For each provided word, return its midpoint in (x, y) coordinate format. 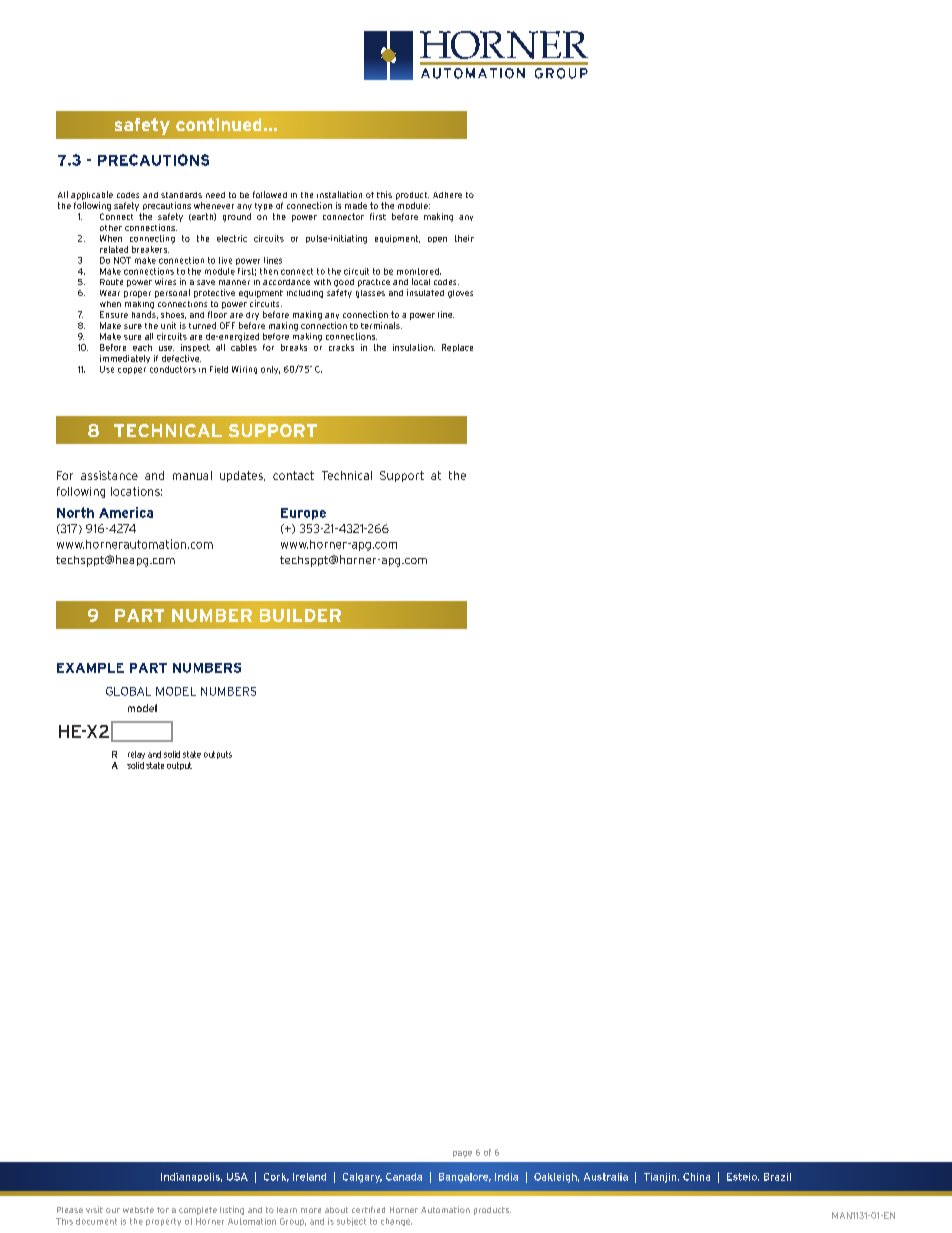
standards (181, 195)
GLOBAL (128, 691)
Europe (303, 514)
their (464, 238)
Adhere (447, 195)
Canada (404, 1177)
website (138, 1210)
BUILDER (300, 615)
